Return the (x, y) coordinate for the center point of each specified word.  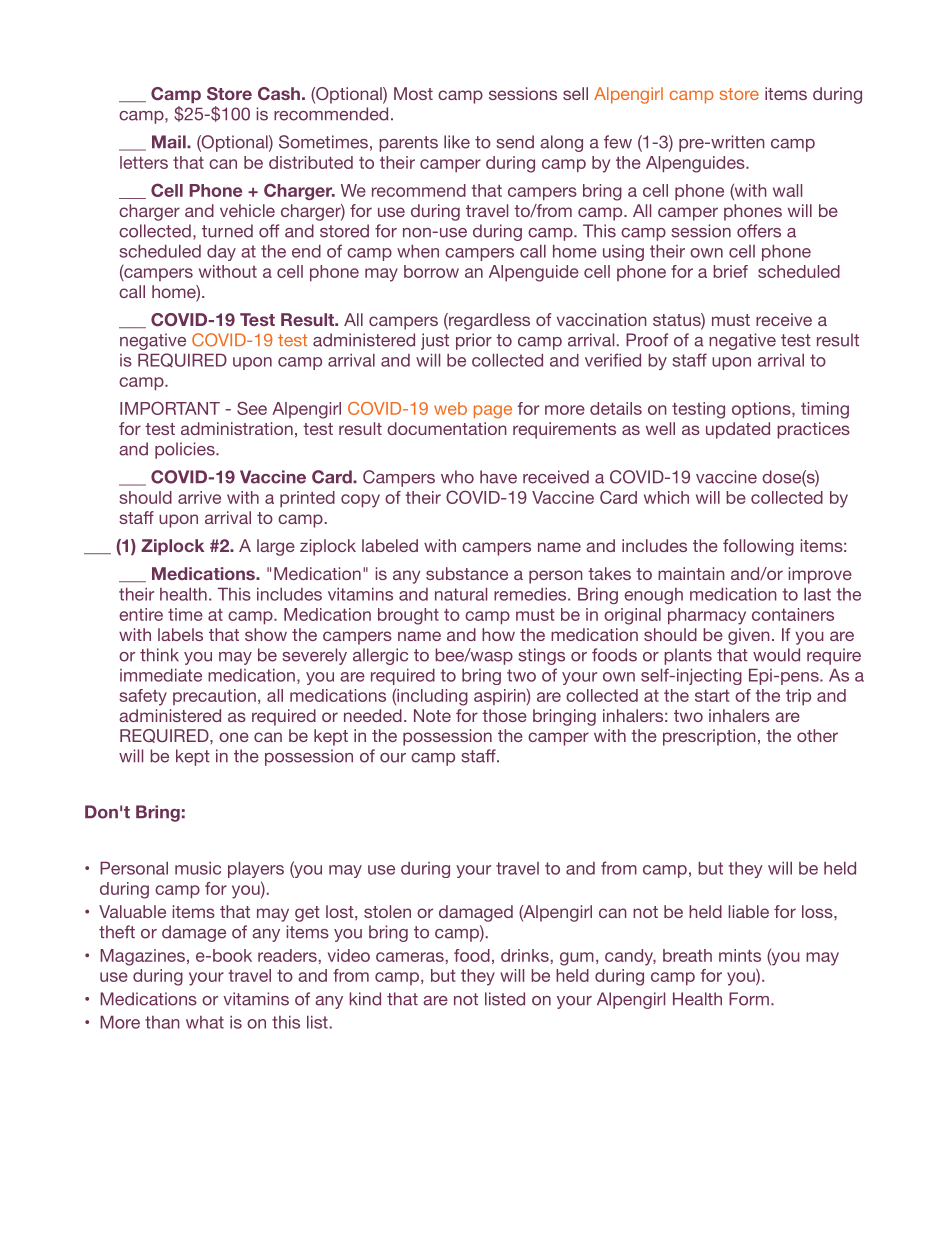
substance (467, 573)
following (758, 547)
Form (749, 999)
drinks (525, 955)
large (276, 547)
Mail (170, 142)
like (457, 142)
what (205, 1022)
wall (787, 190)
